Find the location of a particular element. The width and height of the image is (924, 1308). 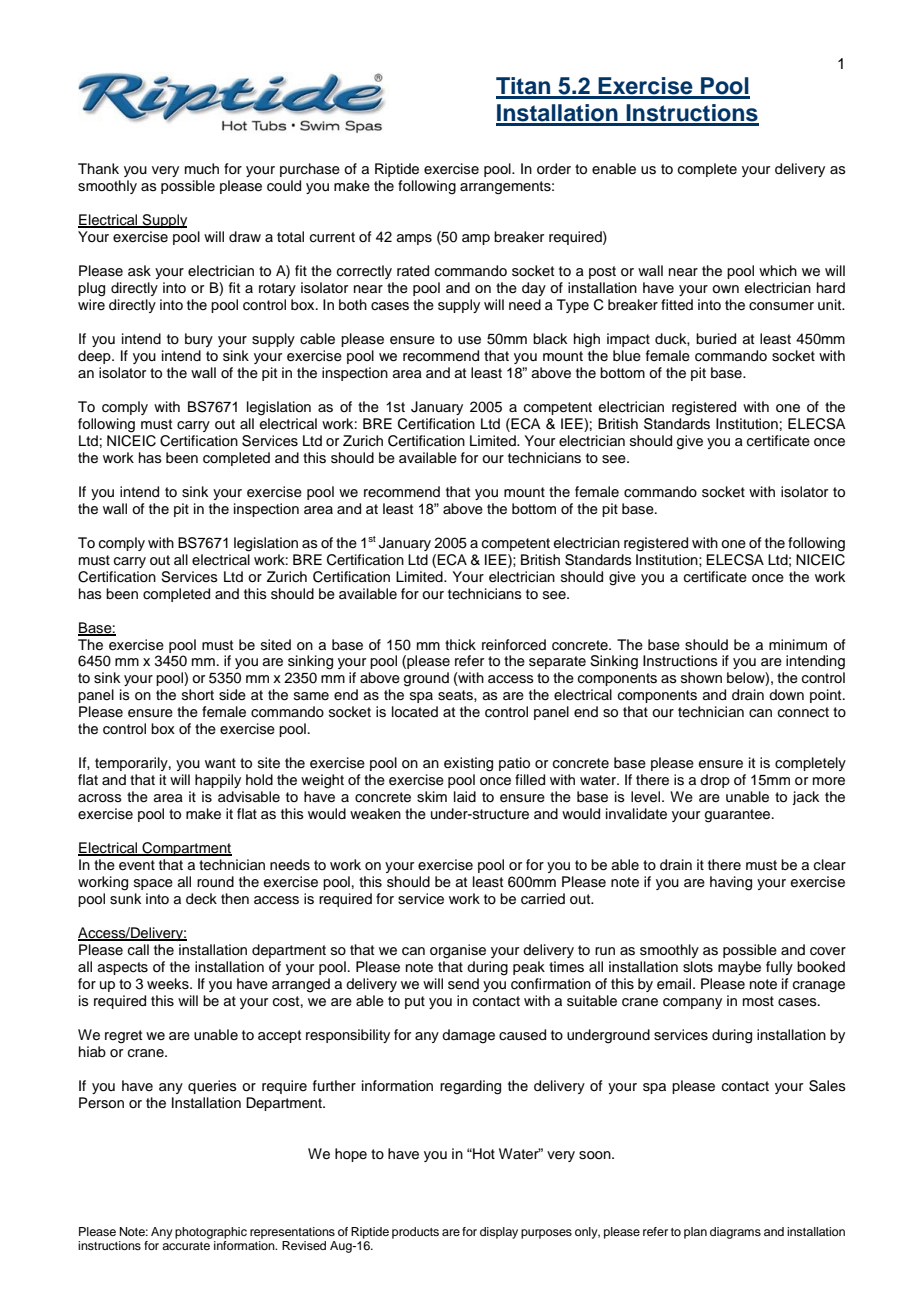

amps is located at coordinates (414, 239).
